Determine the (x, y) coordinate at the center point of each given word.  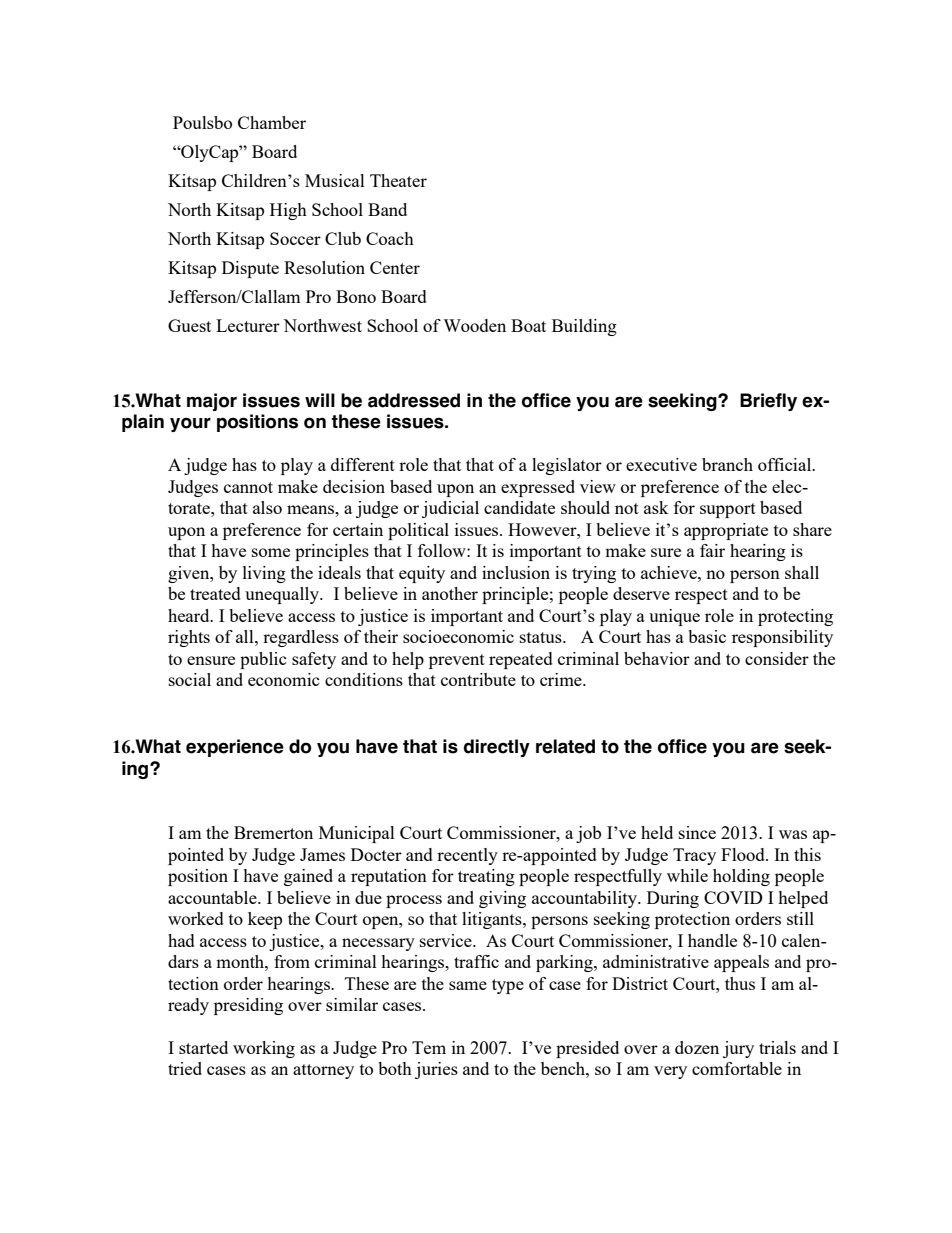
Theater (398, 180)
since (697, 832)
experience (235, 748)
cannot (248, 487)
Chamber (272, 122)
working (264, 1049)
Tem (429, 1047)
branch (727, 464)
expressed (538, 488)
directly (497, 748)
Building (584, 327)
